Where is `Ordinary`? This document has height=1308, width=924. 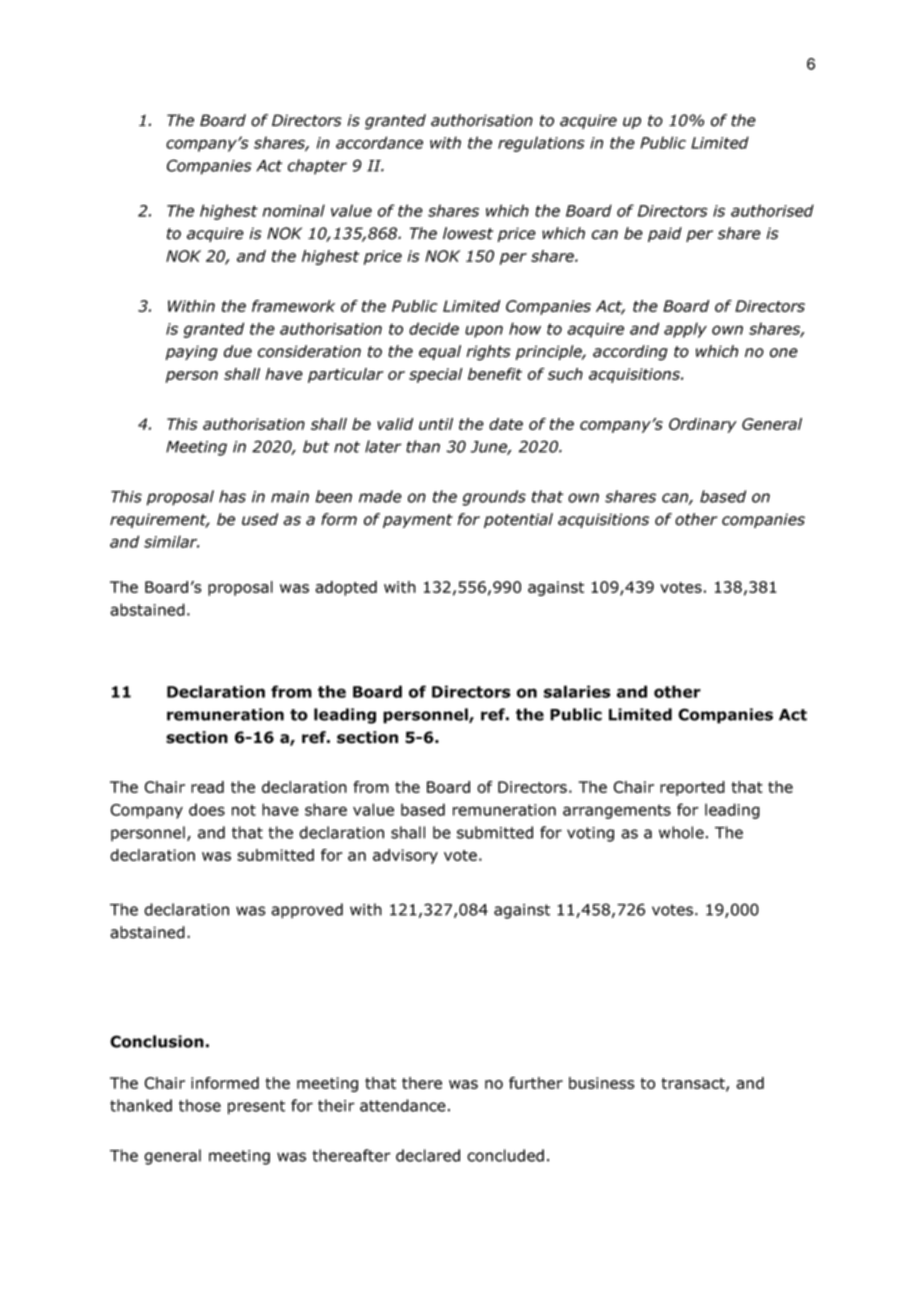
Ordinary is located at coordinates (703, 425).
